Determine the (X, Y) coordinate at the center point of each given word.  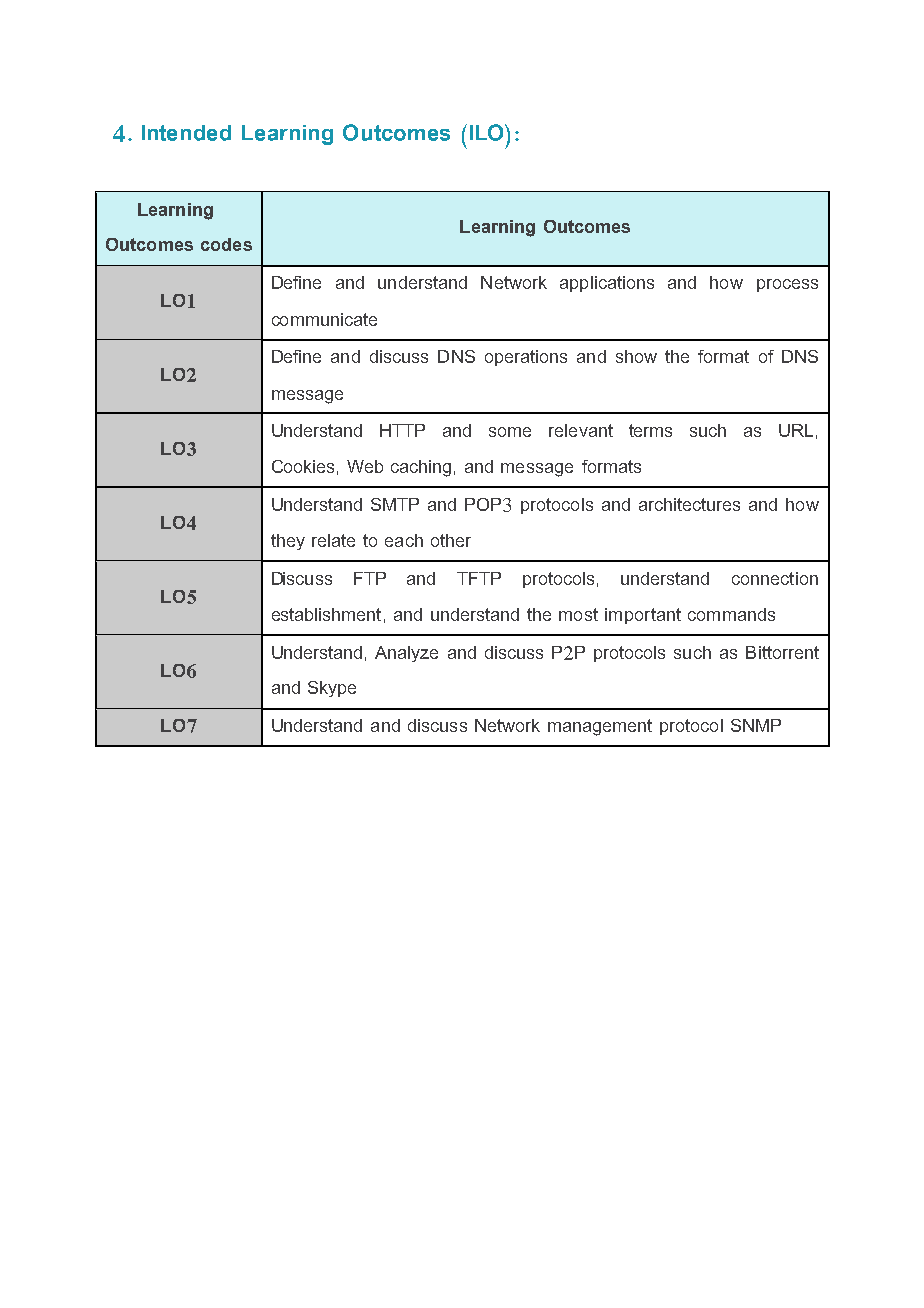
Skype (332, 689)
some (510, 432)
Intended (186, 133)
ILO (488, 132)
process (787, 285)
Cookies (303, 466)
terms (650, 430)
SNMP (756, 725)
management (600, 727)
